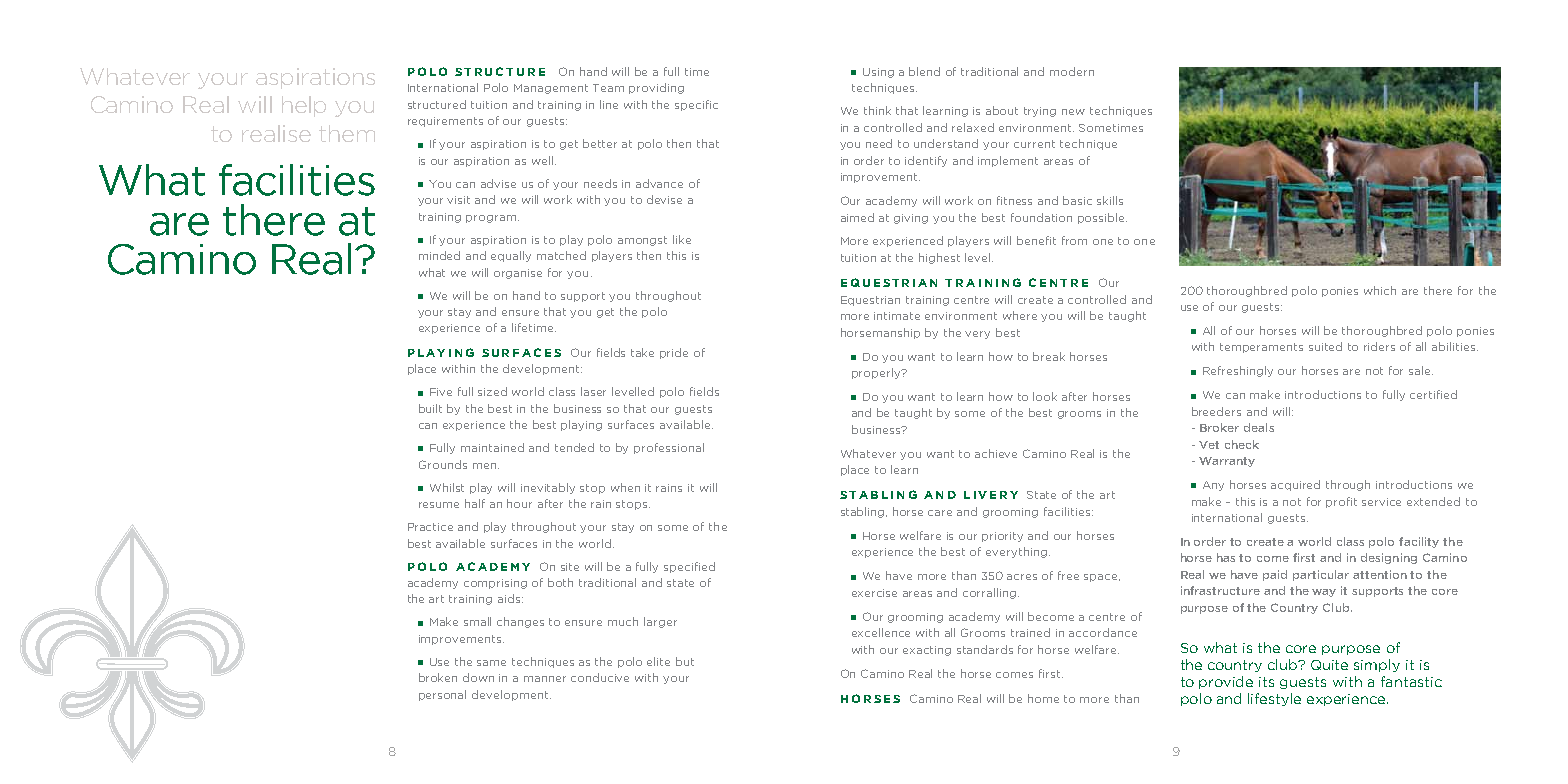 The image size is (1568, 784). Describe the element at coordinates (927, 651) in the screenshot. I see `exacting` at that location.
